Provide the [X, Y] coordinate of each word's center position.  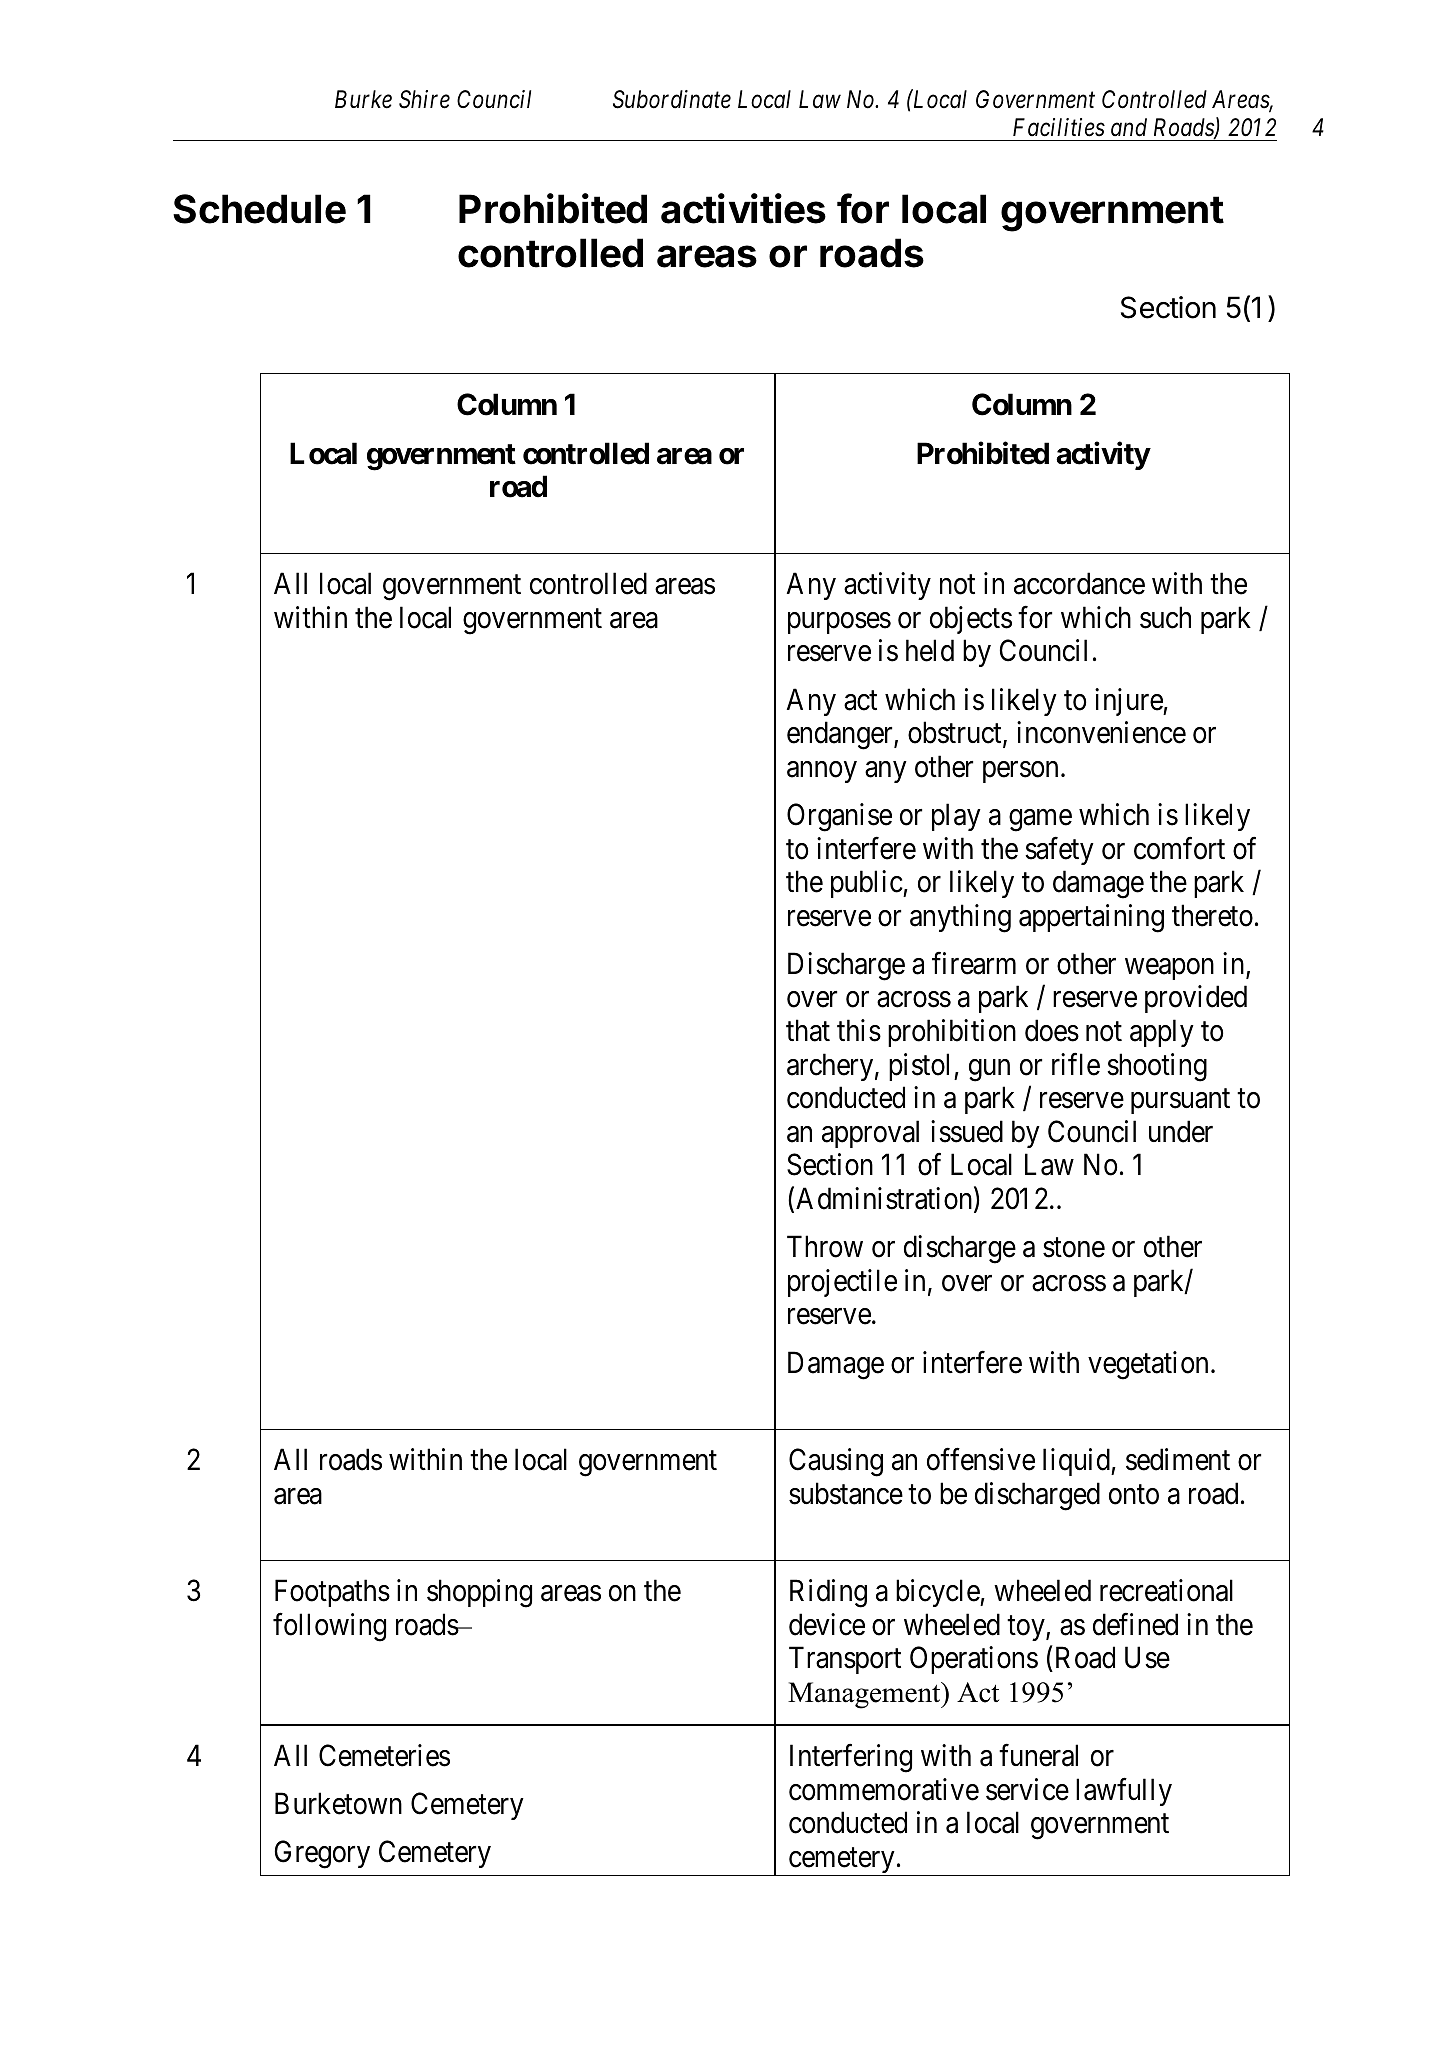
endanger [841, 735]
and [1129, 127]
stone [1074, 1248]
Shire [424, 99]
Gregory [322, 1855]
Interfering [851, 1758]
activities [743, 208]
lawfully [1124, 1792]
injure [1129, 702]
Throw [825, 1246]
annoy [822, 772]
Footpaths [332, 1593]
